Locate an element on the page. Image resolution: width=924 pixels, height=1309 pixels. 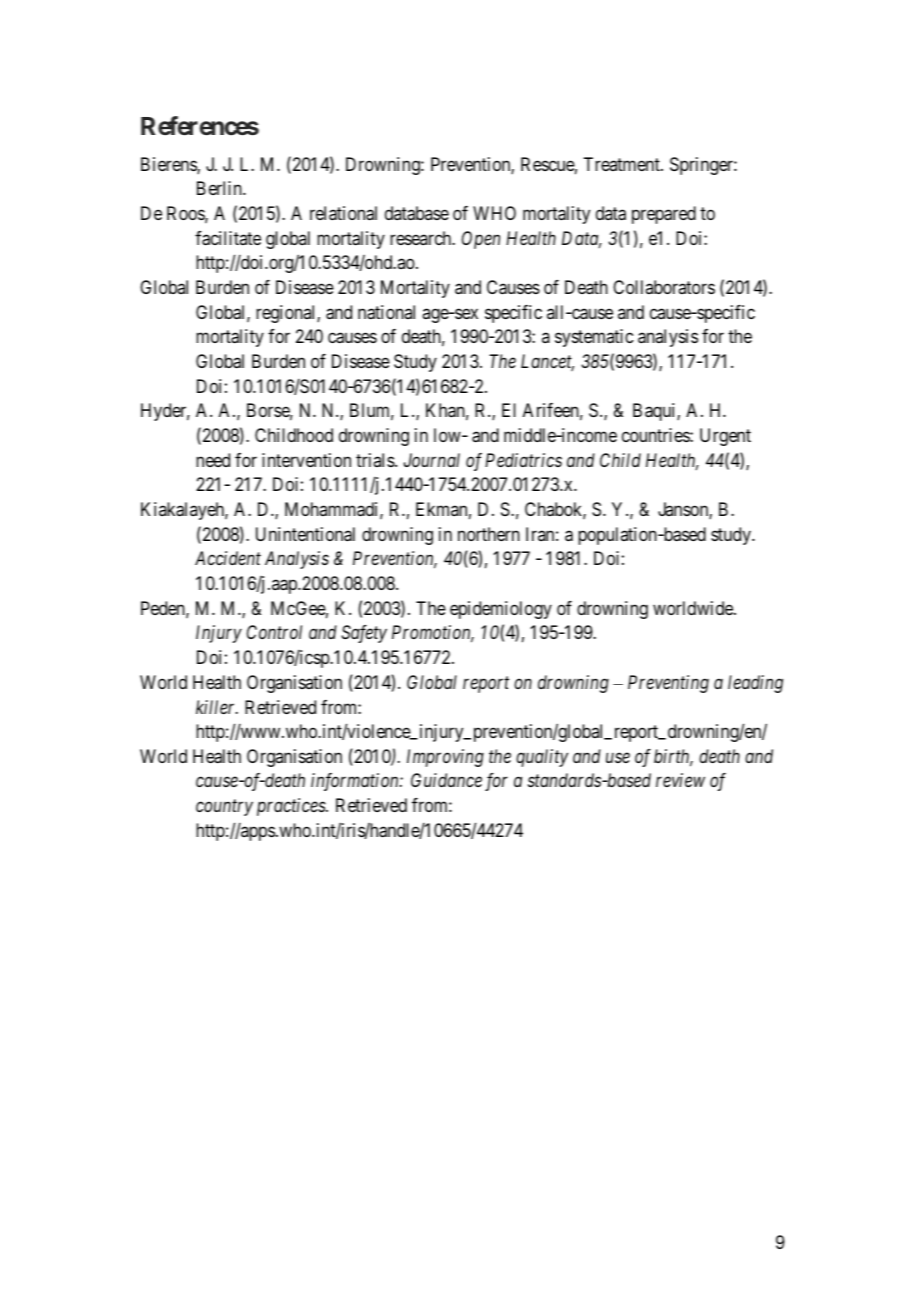
national is located at coordinates (386, 312).
